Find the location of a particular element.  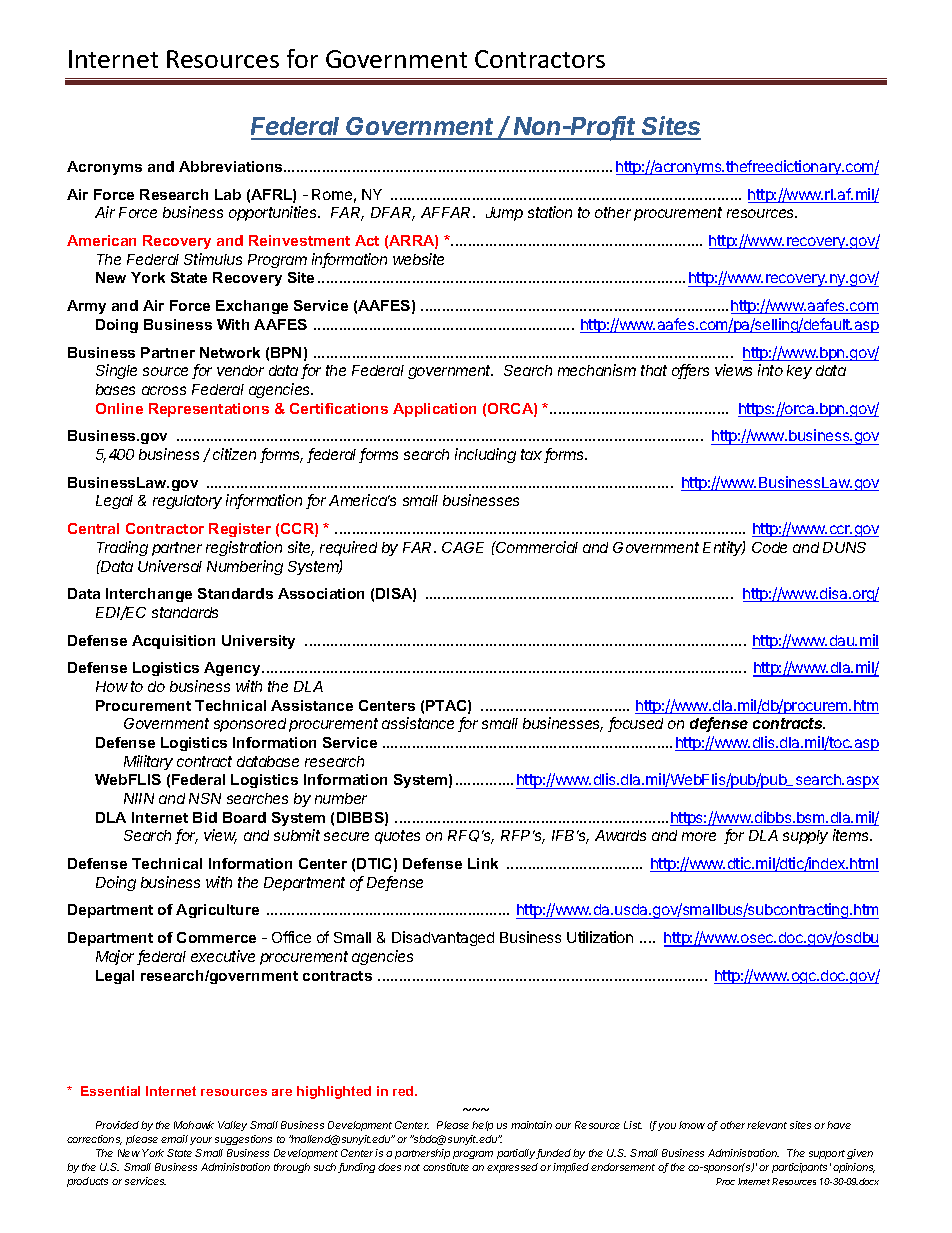

including is located at coordinates (485, 455).
